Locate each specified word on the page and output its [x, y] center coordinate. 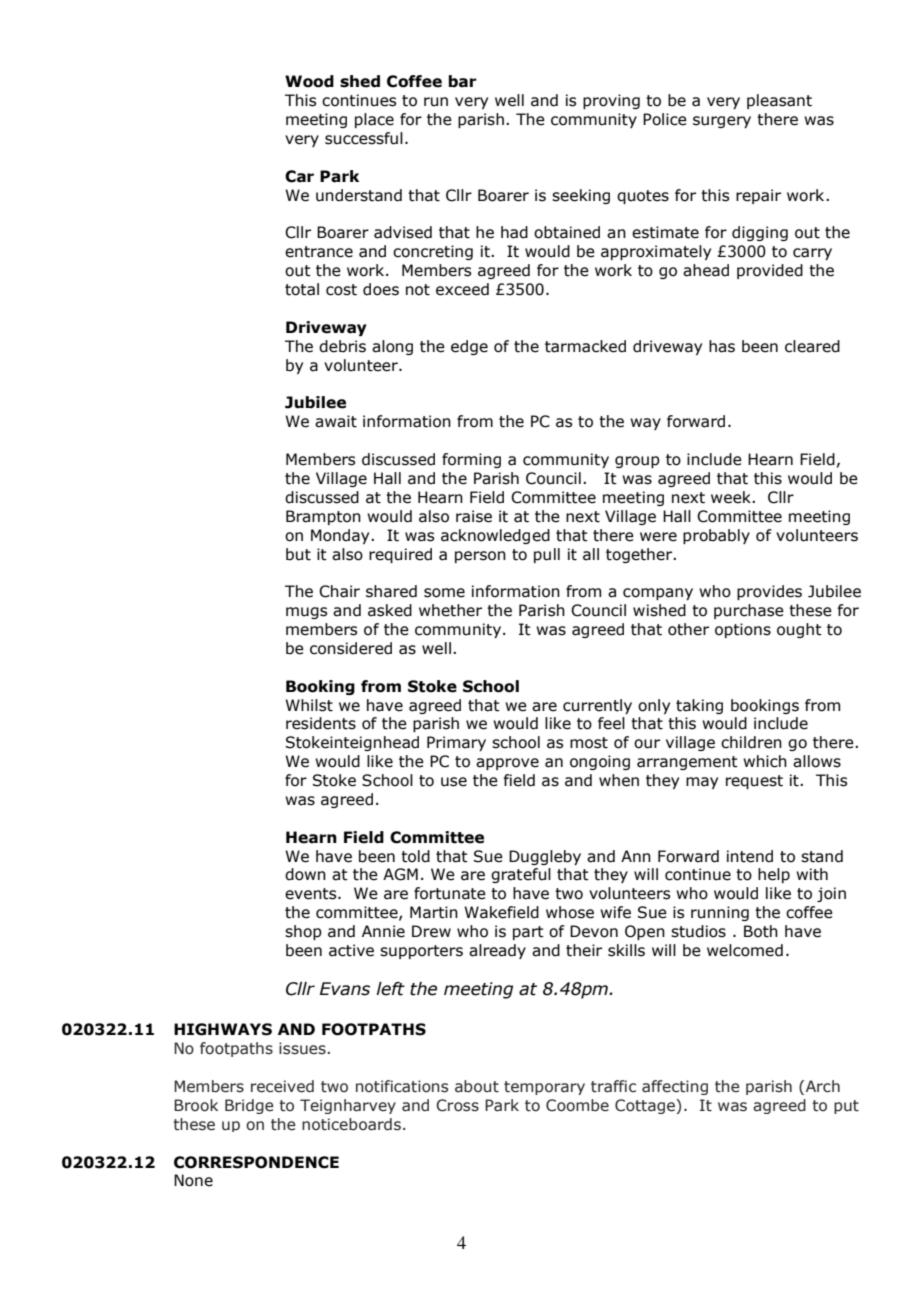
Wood [309, 81]
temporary [544, 1088]
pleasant [779, 101]
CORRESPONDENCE [256, 1162]
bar [463, 81]
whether [450, 610]
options [743, 630]
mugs [306, 613]
